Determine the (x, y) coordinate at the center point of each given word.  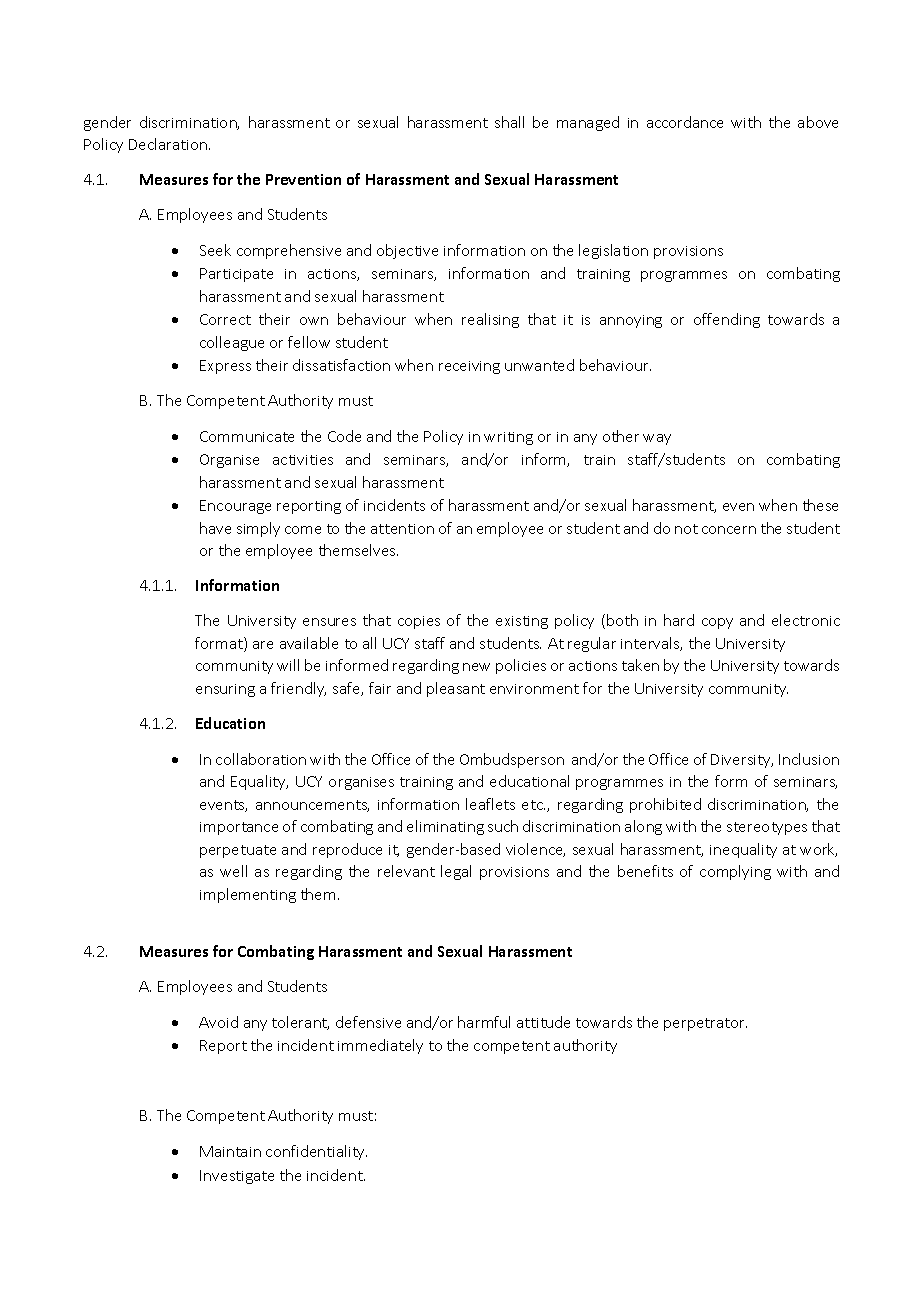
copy (717, 623)
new (476, 667)
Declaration (169, 144)
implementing (248, 895)
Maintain (230, 1151)
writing (508, 438)
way (657, 439)
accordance (685, 122)
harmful (484, 1022)
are (263, 645)
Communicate (247, 436)
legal (456, 872)
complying (735, 872)
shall (509, 122)
